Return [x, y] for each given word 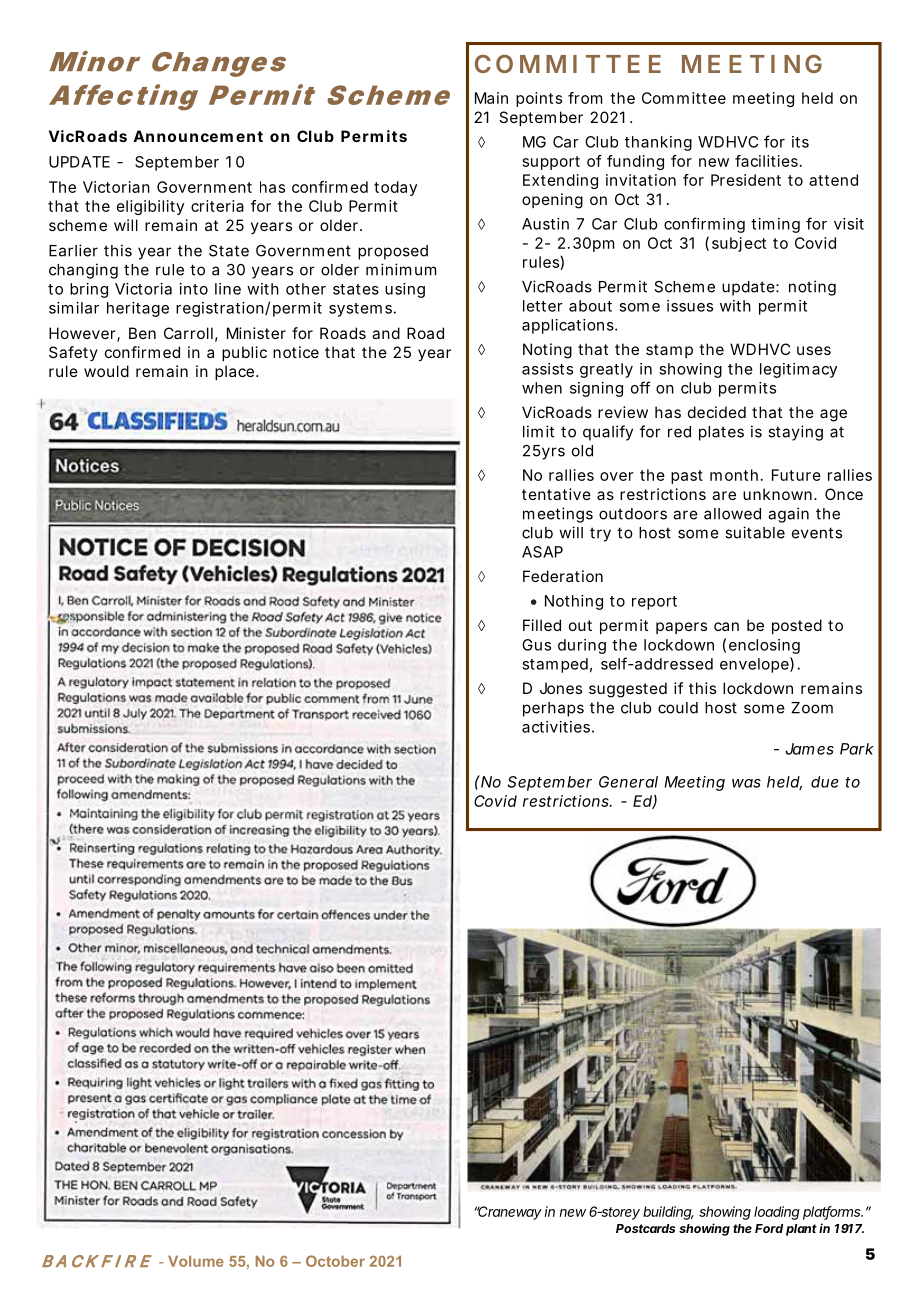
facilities [766, 161]
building [668, 1213]
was [746, 783]
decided [717, 412]
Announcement [198, 136]
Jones [561, 688]
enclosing [764, 646]
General [628, 782]
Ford [769, 1228]
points [539, 99]
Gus [536, 645]
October [335, 1261]
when [542, 388]
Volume [196, 1261]
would [106, 371]
